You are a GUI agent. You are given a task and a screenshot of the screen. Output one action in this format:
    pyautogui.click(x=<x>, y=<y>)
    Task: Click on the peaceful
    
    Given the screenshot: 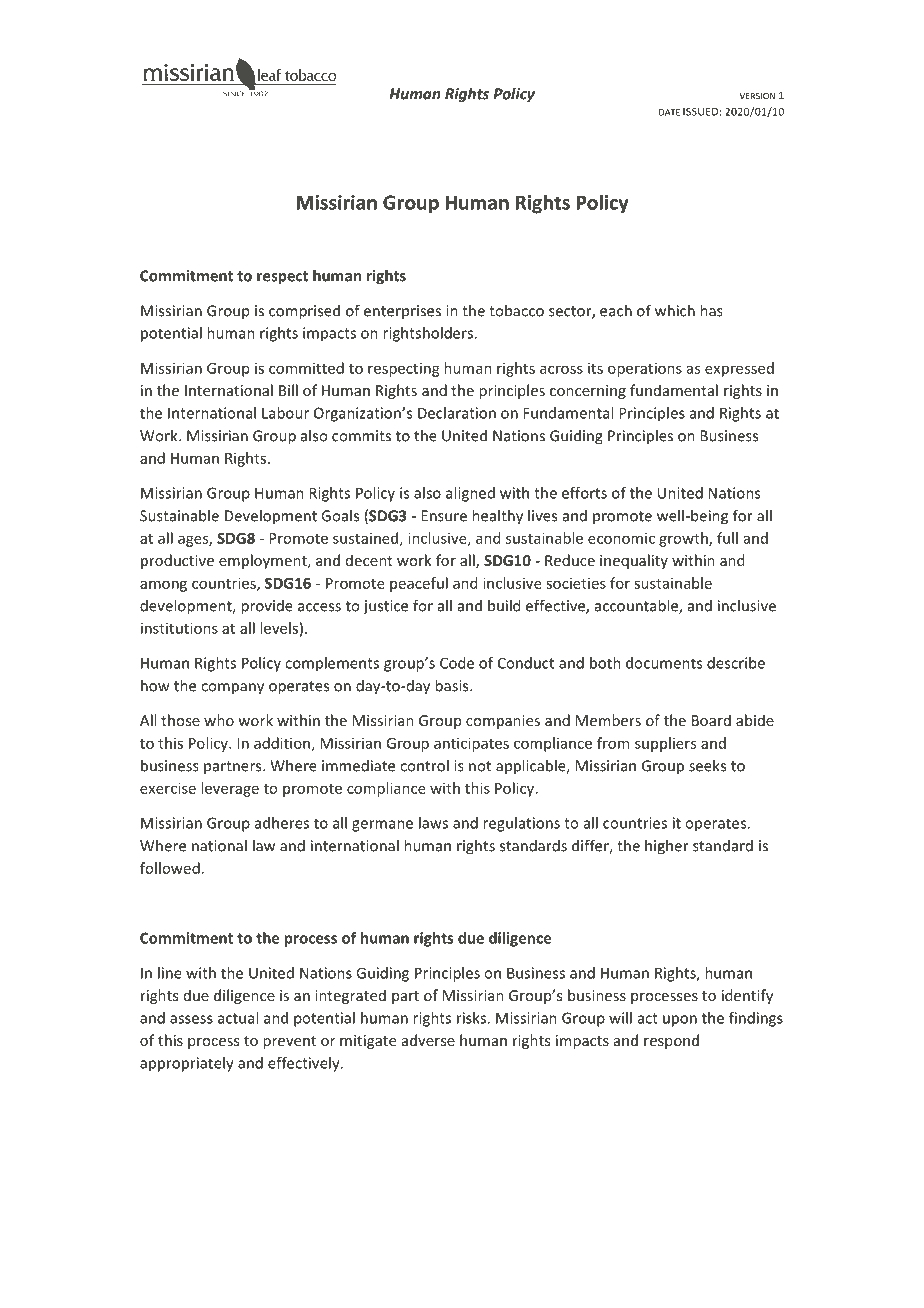 What is the action you would take?
    pyautogui.click(x=419, y=584)
